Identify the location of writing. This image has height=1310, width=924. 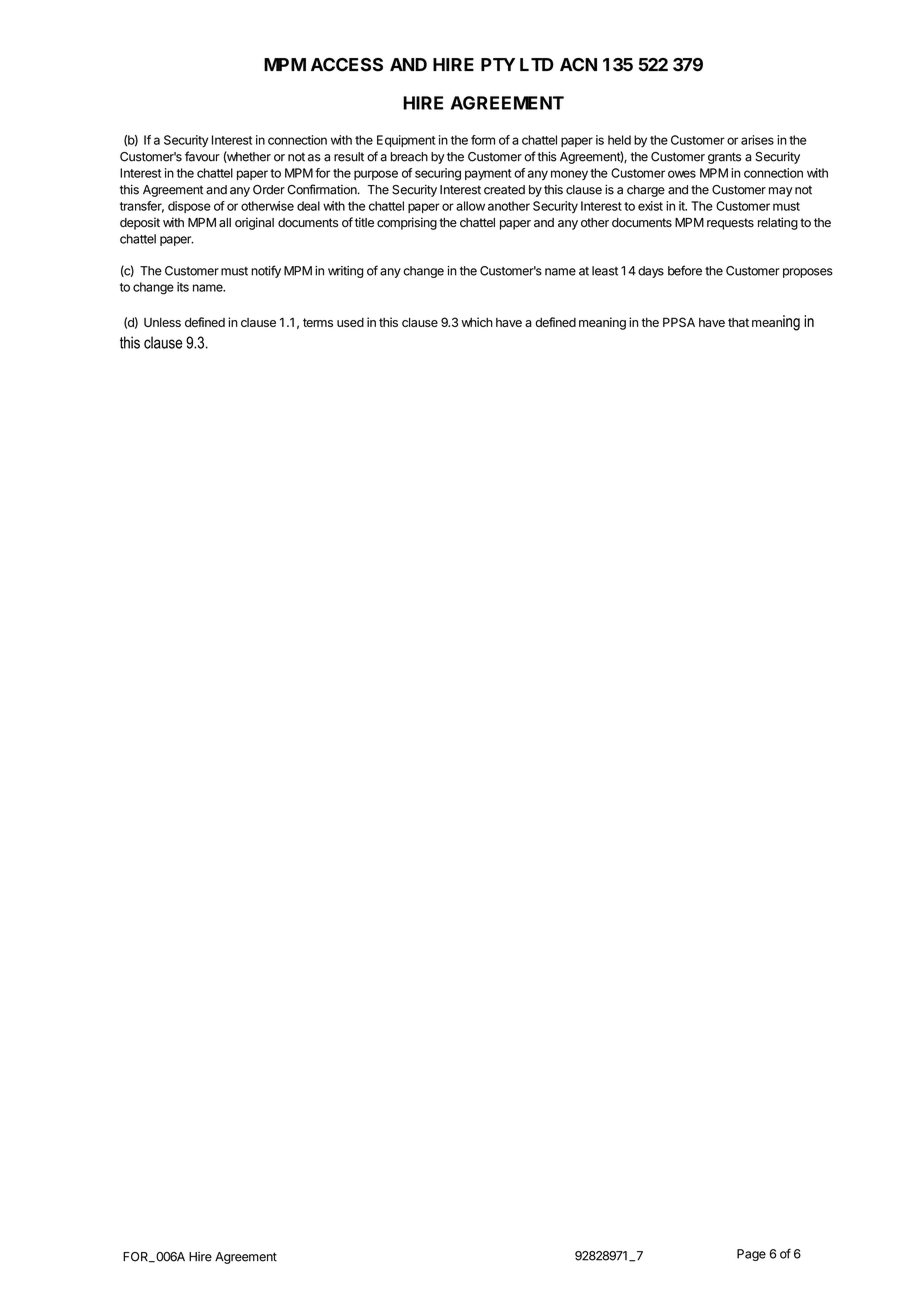
(346, 272).
